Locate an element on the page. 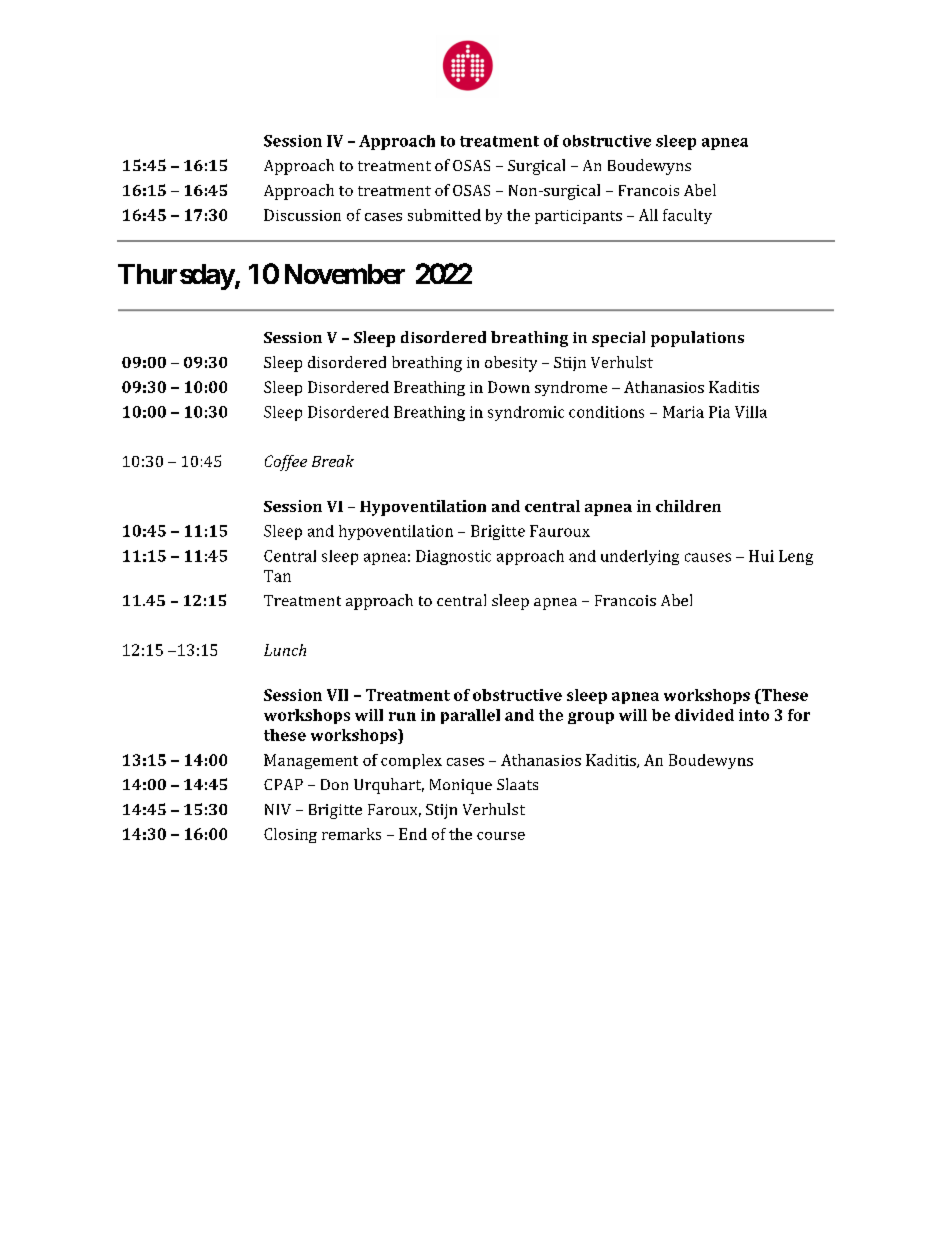 The width and height of the page is (952, 1233). Coffee is located at coordinates (286, 463).
